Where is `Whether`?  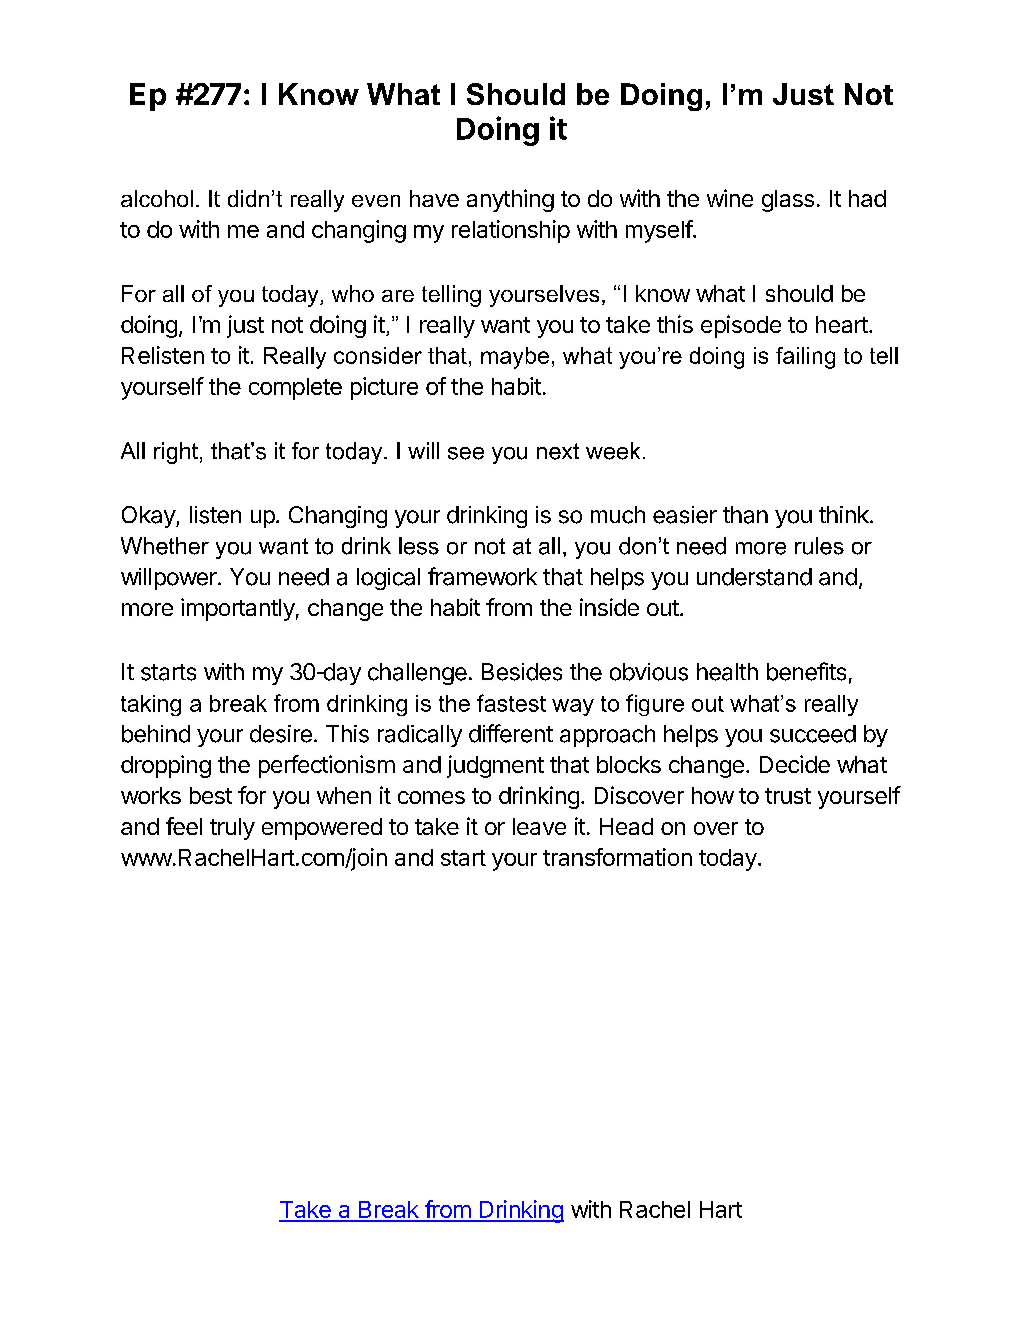
Whether is located at coordinates (165, 546).
